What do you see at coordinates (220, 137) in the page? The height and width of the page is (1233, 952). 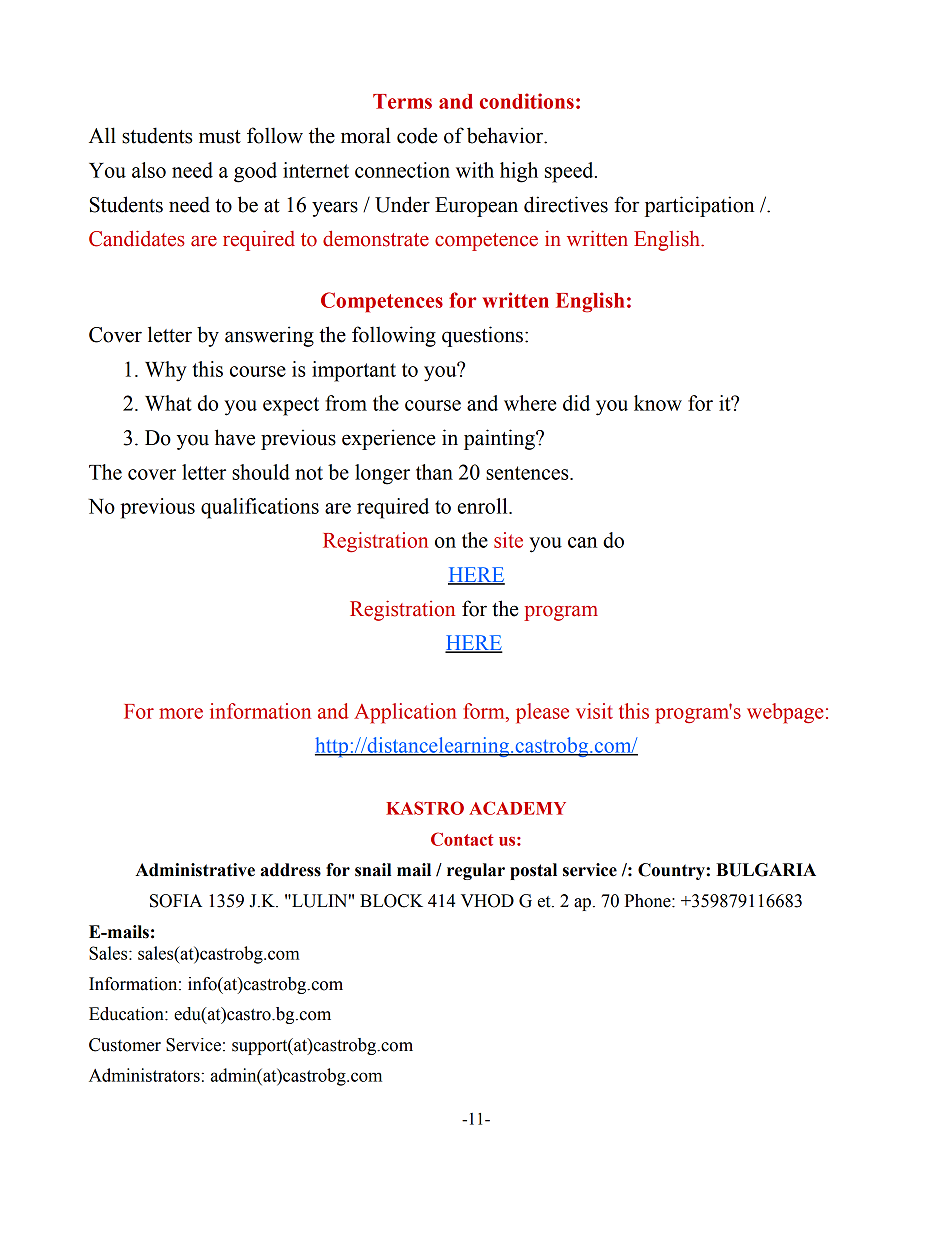 I see `must` at bounding box center [220, 137].
